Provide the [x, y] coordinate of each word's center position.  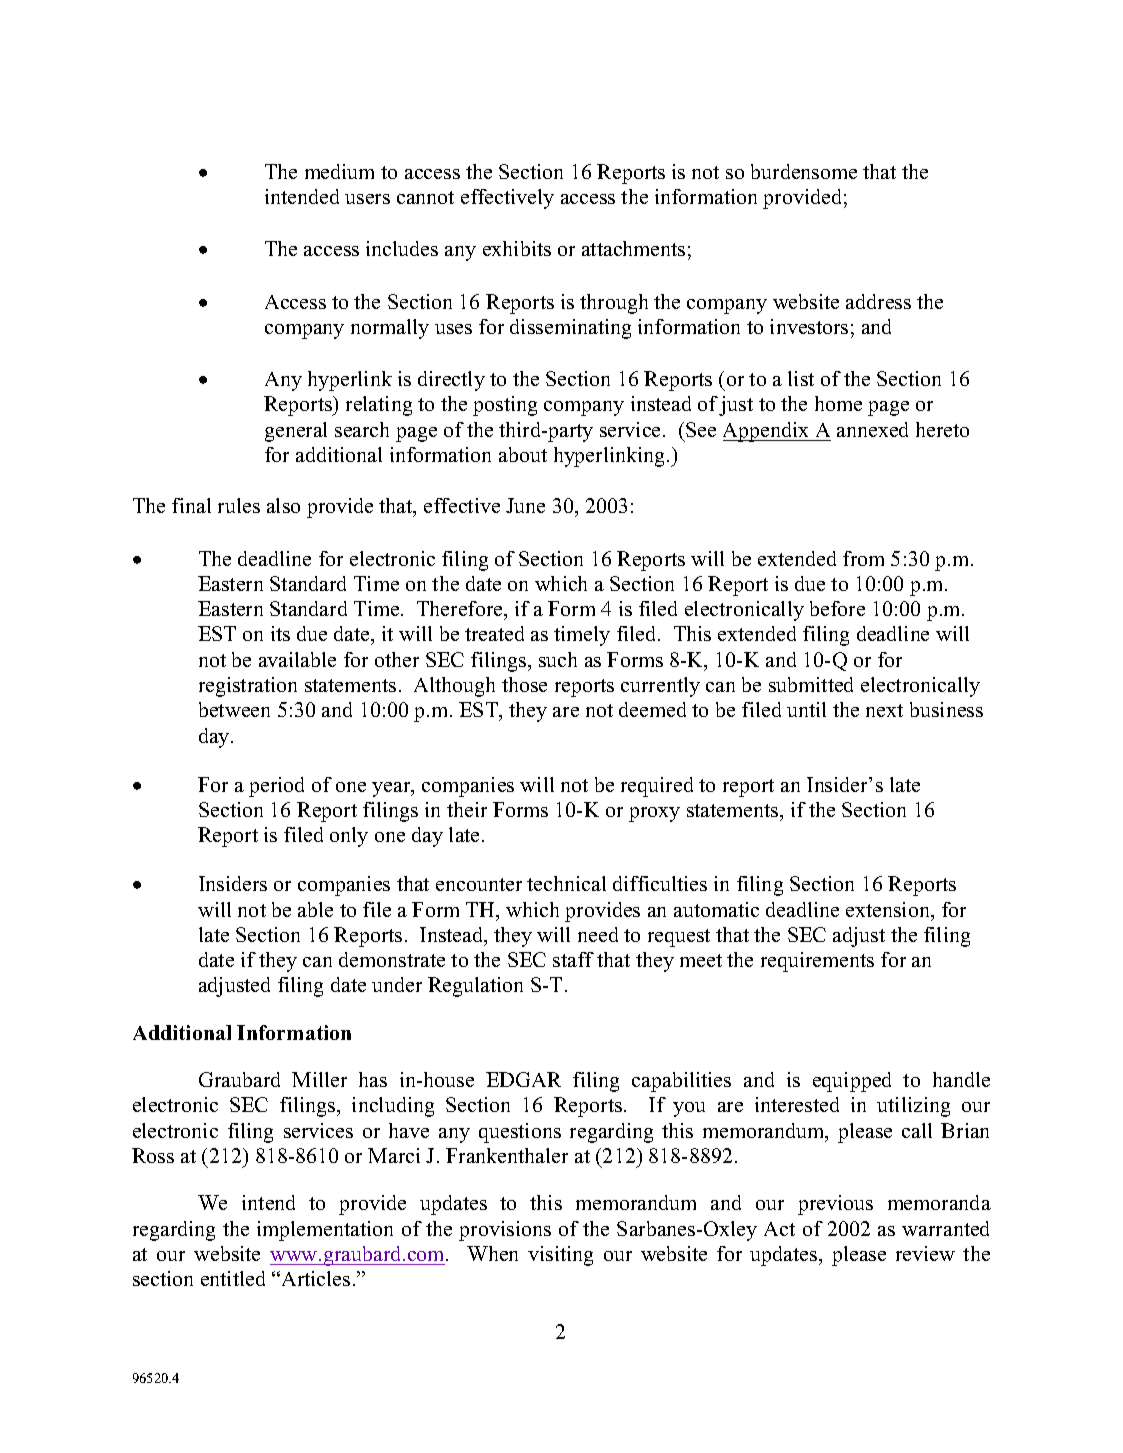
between [234, 709]
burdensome [804, 171]
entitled [233, 1278]
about [523, 454]
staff [573, 959]
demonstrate [392, 959]
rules [239, 505]
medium [339, 171]
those [524, 684]
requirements [817, 962]
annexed [872, 429]
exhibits [517, 248]
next [884, 710]
